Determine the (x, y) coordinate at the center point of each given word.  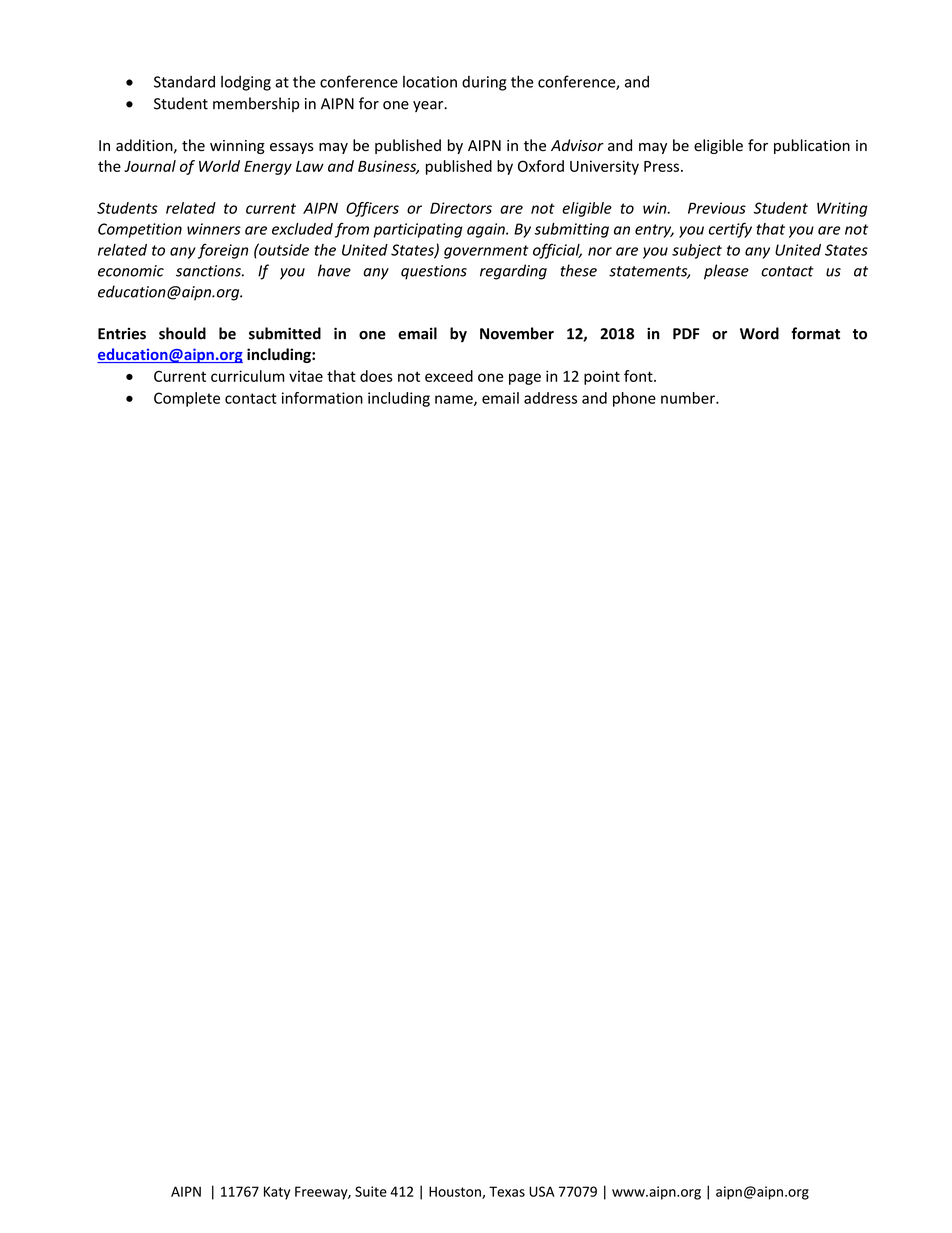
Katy (277, 1193)
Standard (184, 81)
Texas (507, 1191)
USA (542, 1191)
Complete (187, 399)
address (550, 398)
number (689, 398)
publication (812, 146)
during (484, 83)
